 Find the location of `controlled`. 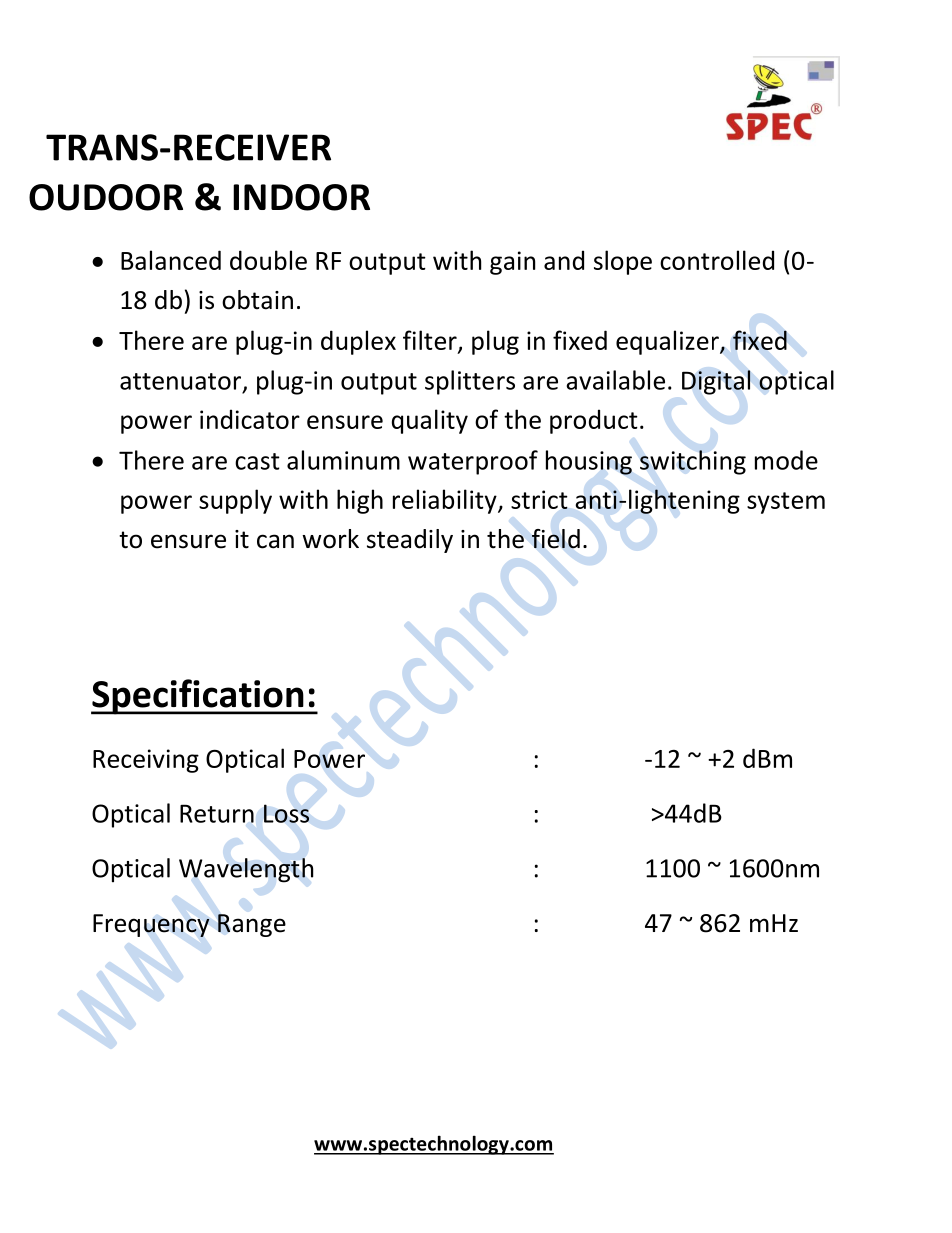

controlled is located at coordinates (717, 260).
